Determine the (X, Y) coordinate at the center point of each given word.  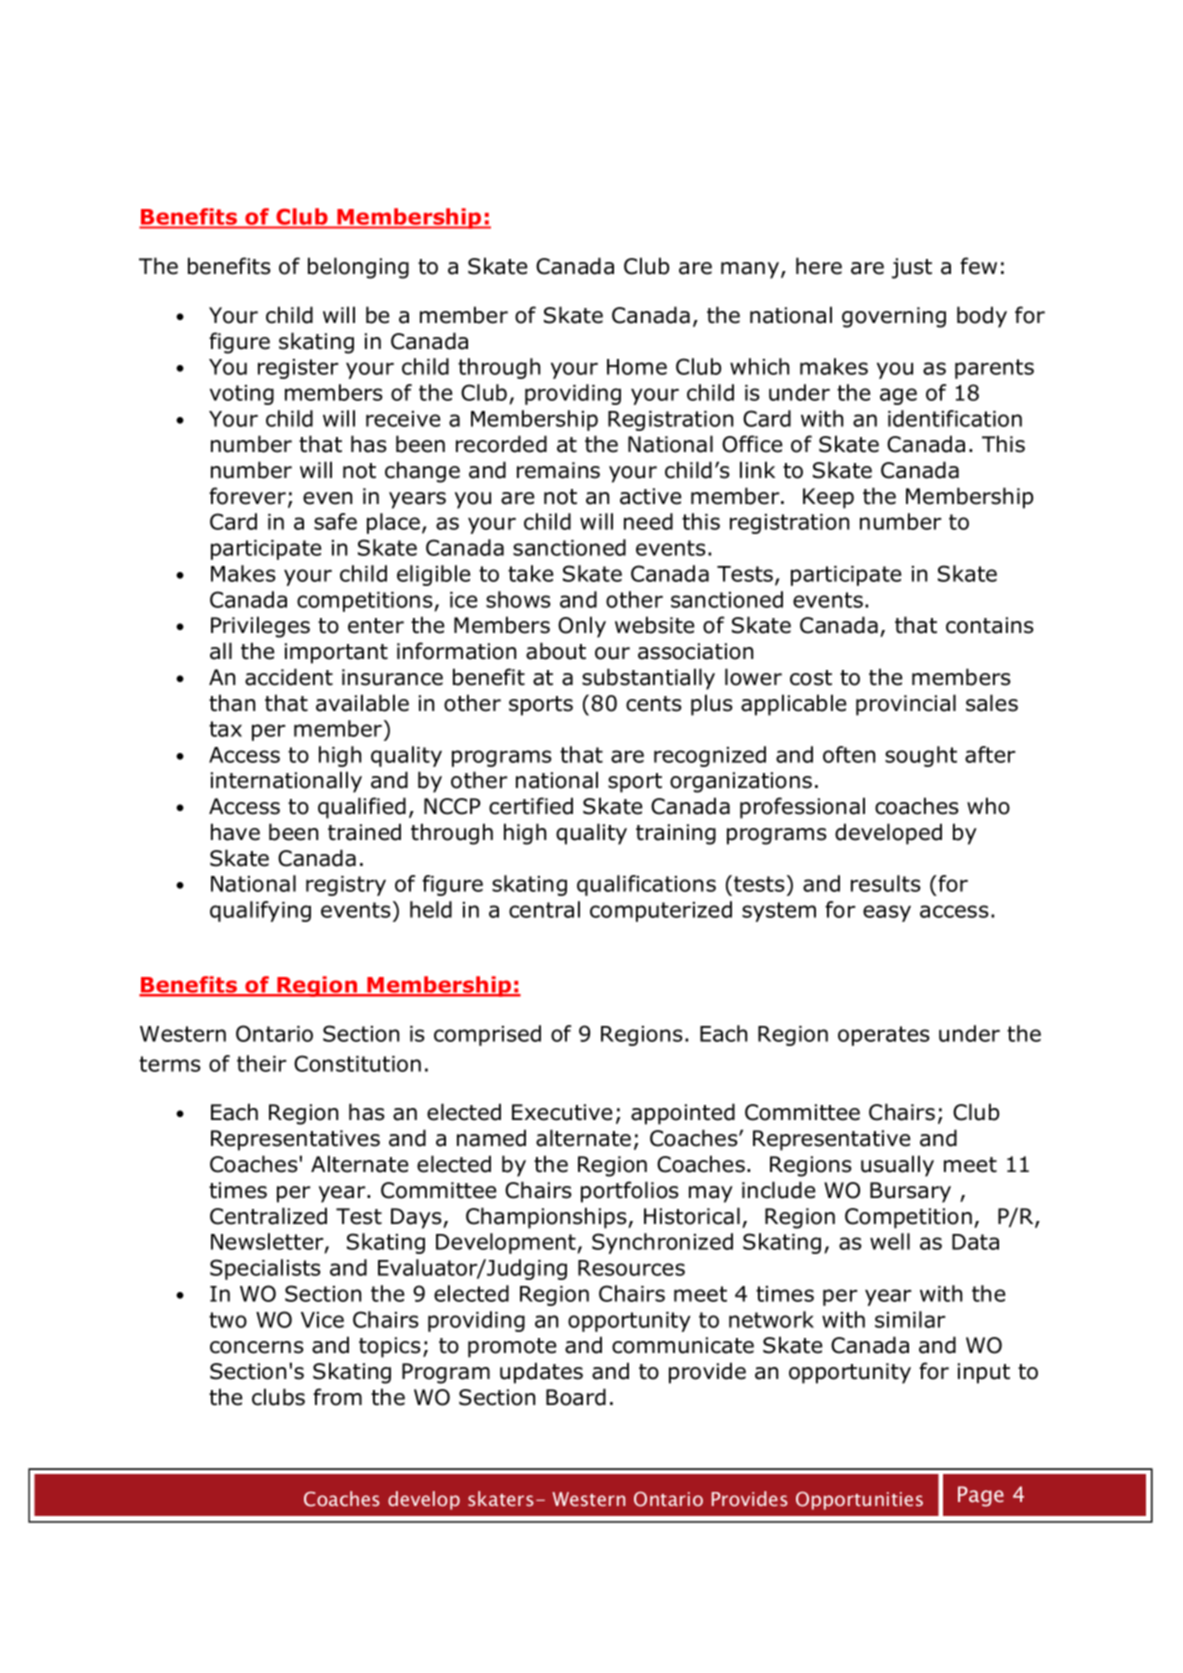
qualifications (646, 885)
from (337, 1397)
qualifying (260, 911)
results (886, 883)
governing (894, 317)
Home (637, 367)
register (298, 369)
